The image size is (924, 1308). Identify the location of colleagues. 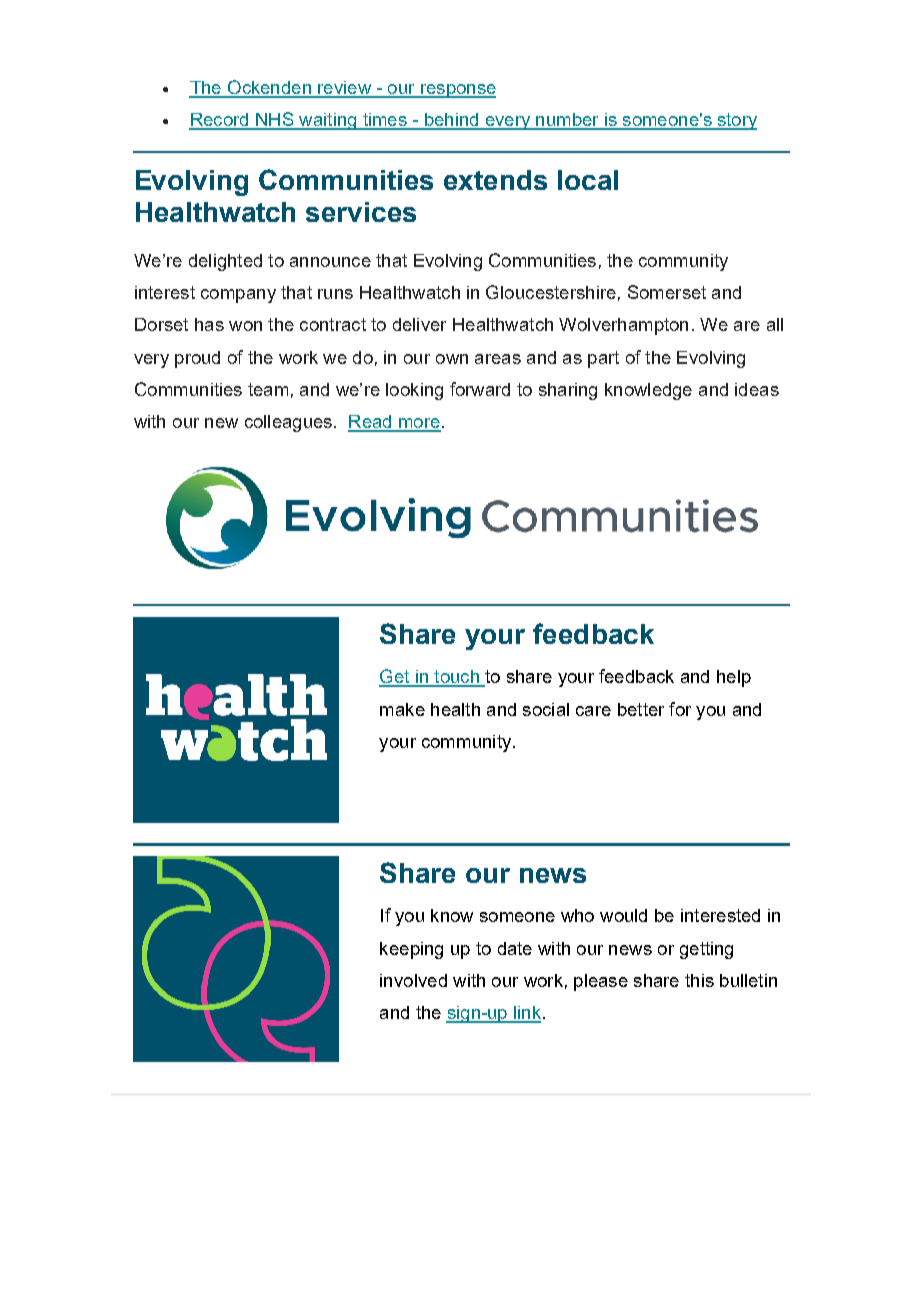
(288, 423).
